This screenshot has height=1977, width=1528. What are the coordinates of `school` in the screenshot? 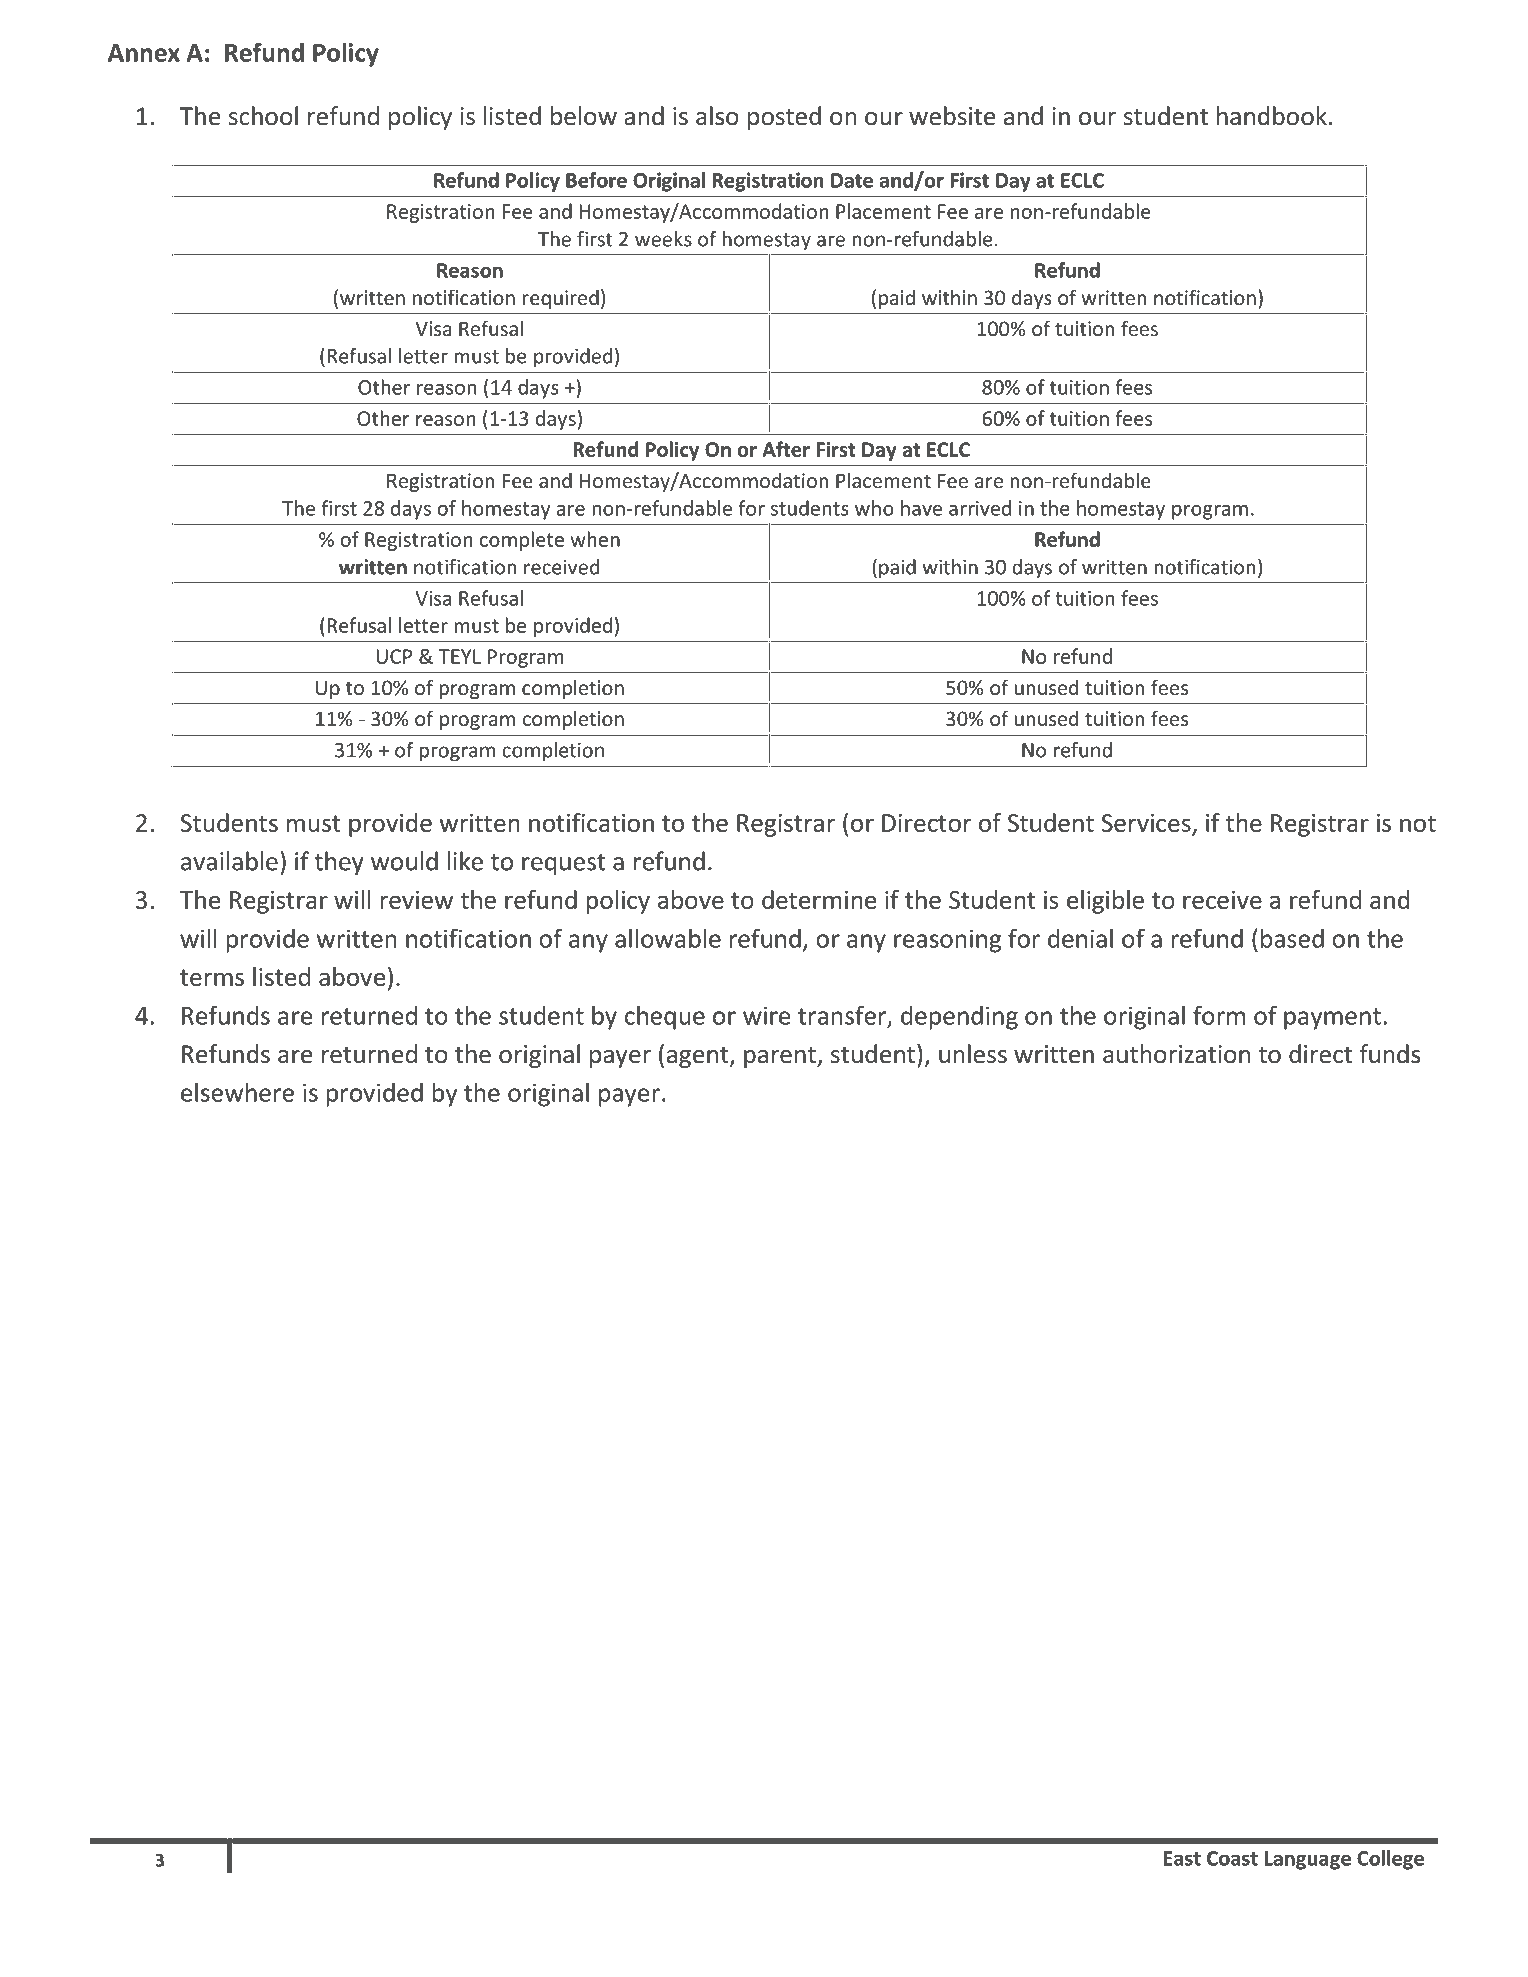 It's located at (263, 116).
